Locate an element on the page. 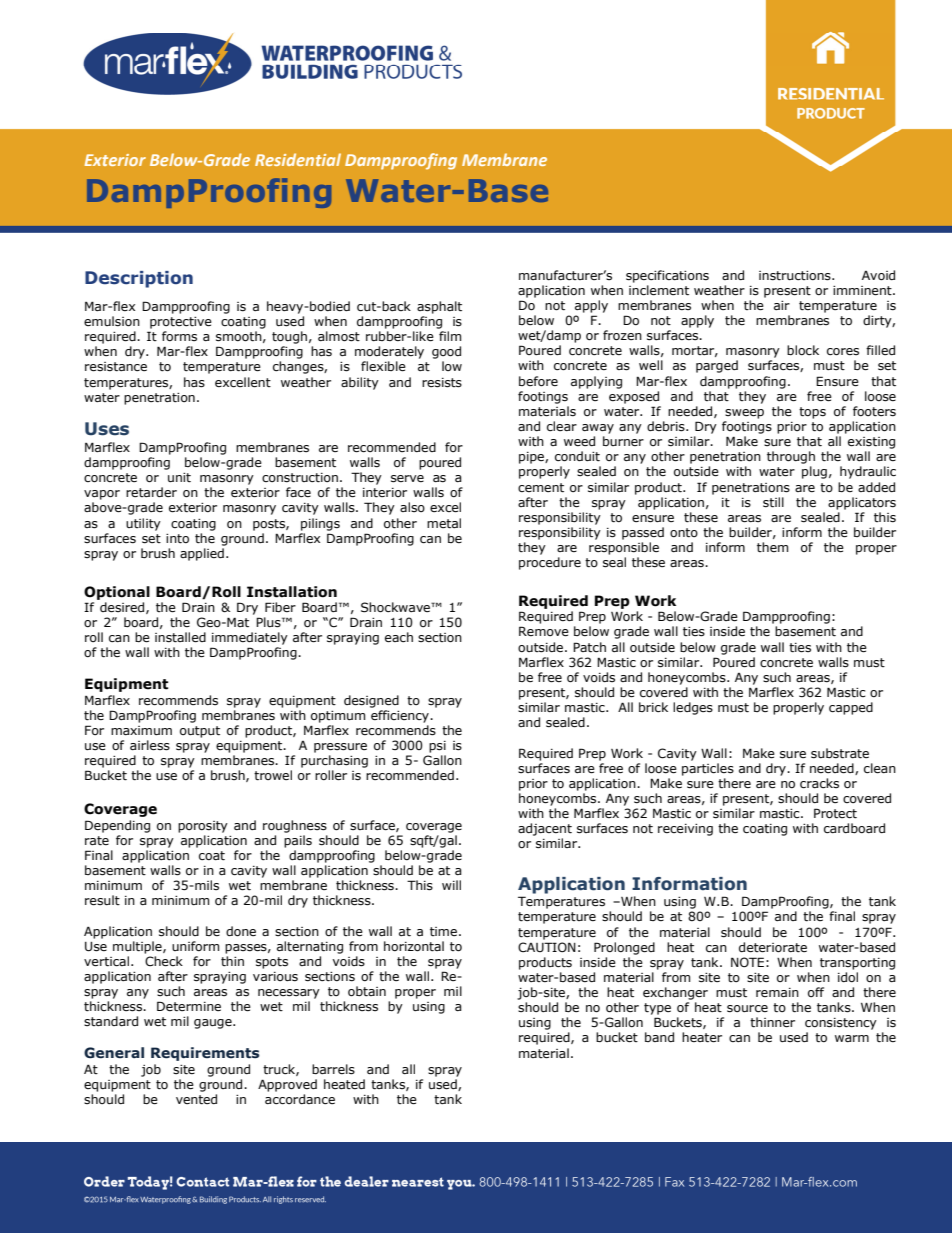 The width and height of the document is (952, 1233). porosity is located at coordinates (203, 827).
